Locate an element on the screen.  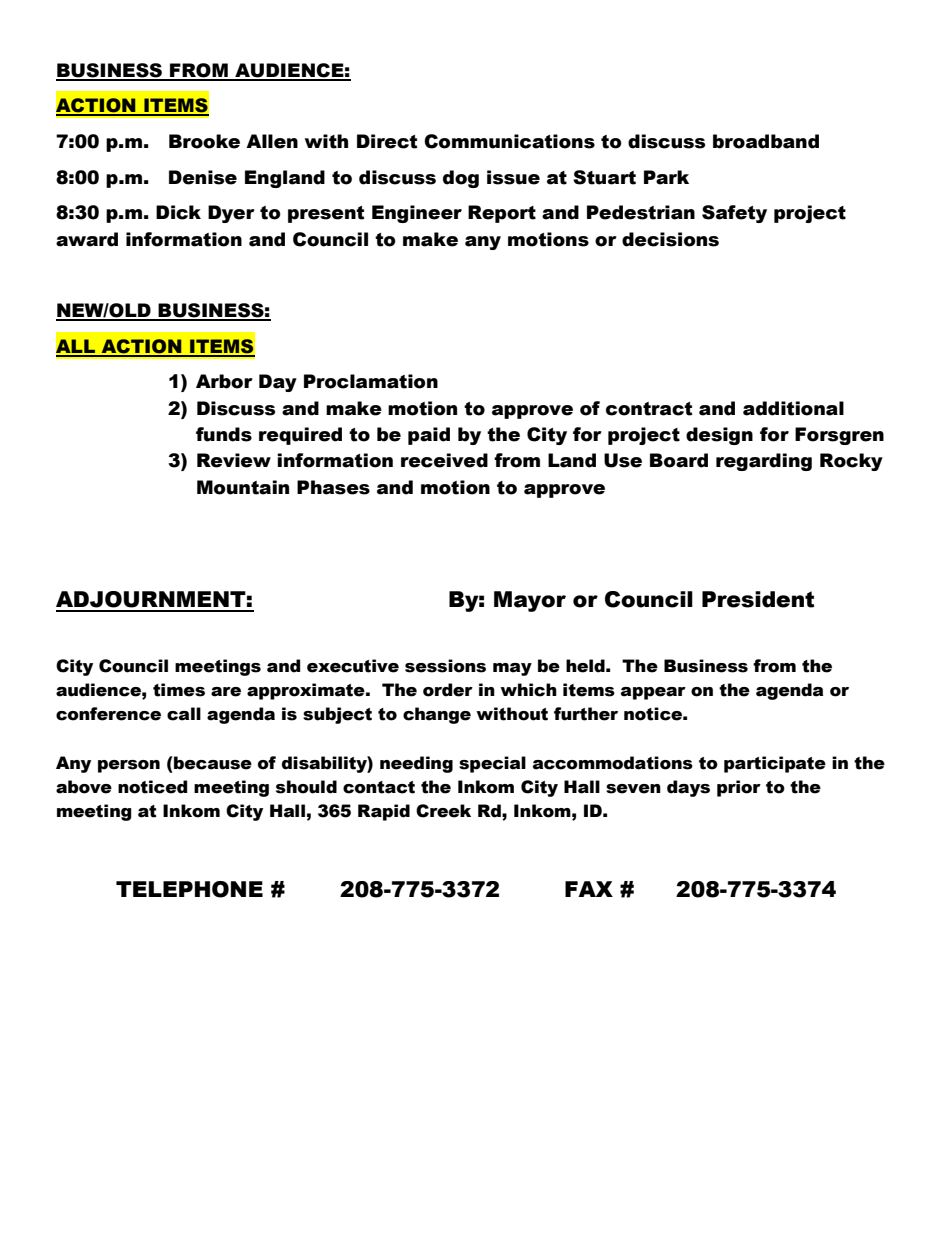
Denise is located at coordinates (203, 177).
